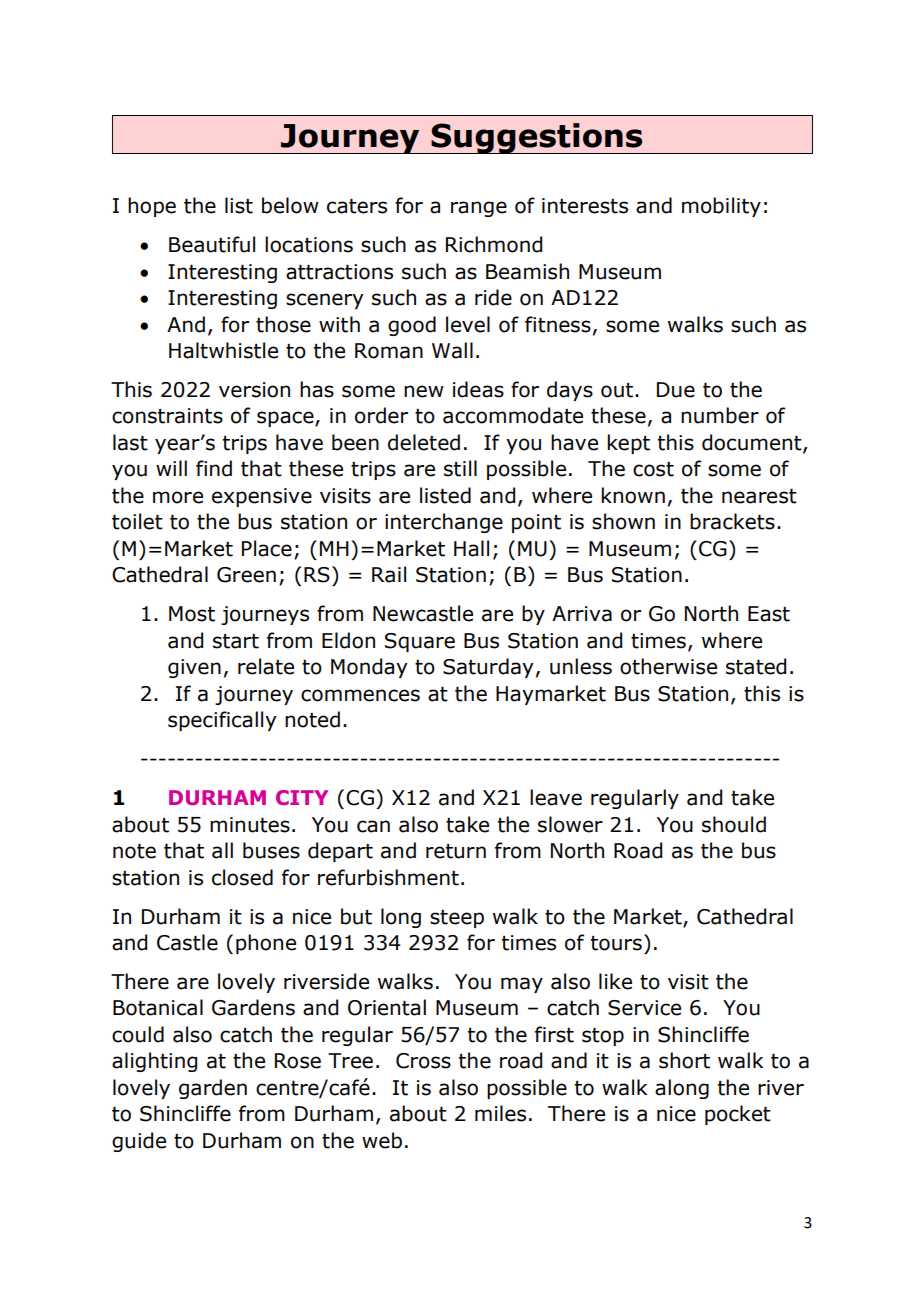 This page has height=1308, width=924. What do you see at coordinates (684, 1060) in the page?
I see `short` at bounding box center [684, 1060].
